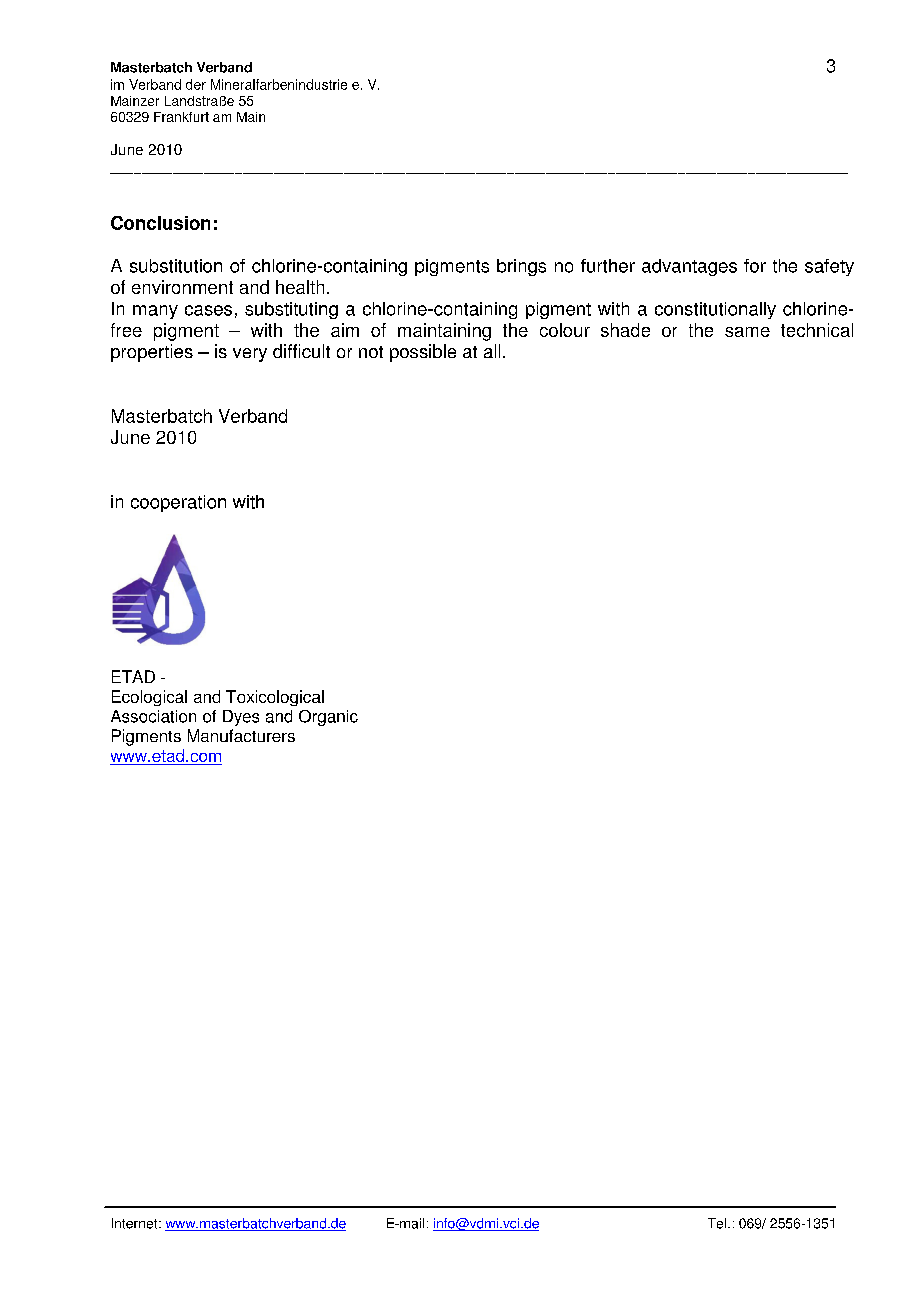 The height and width of the screenshot is (1308, 924). I want to click on Organic, so click(328, 718).
